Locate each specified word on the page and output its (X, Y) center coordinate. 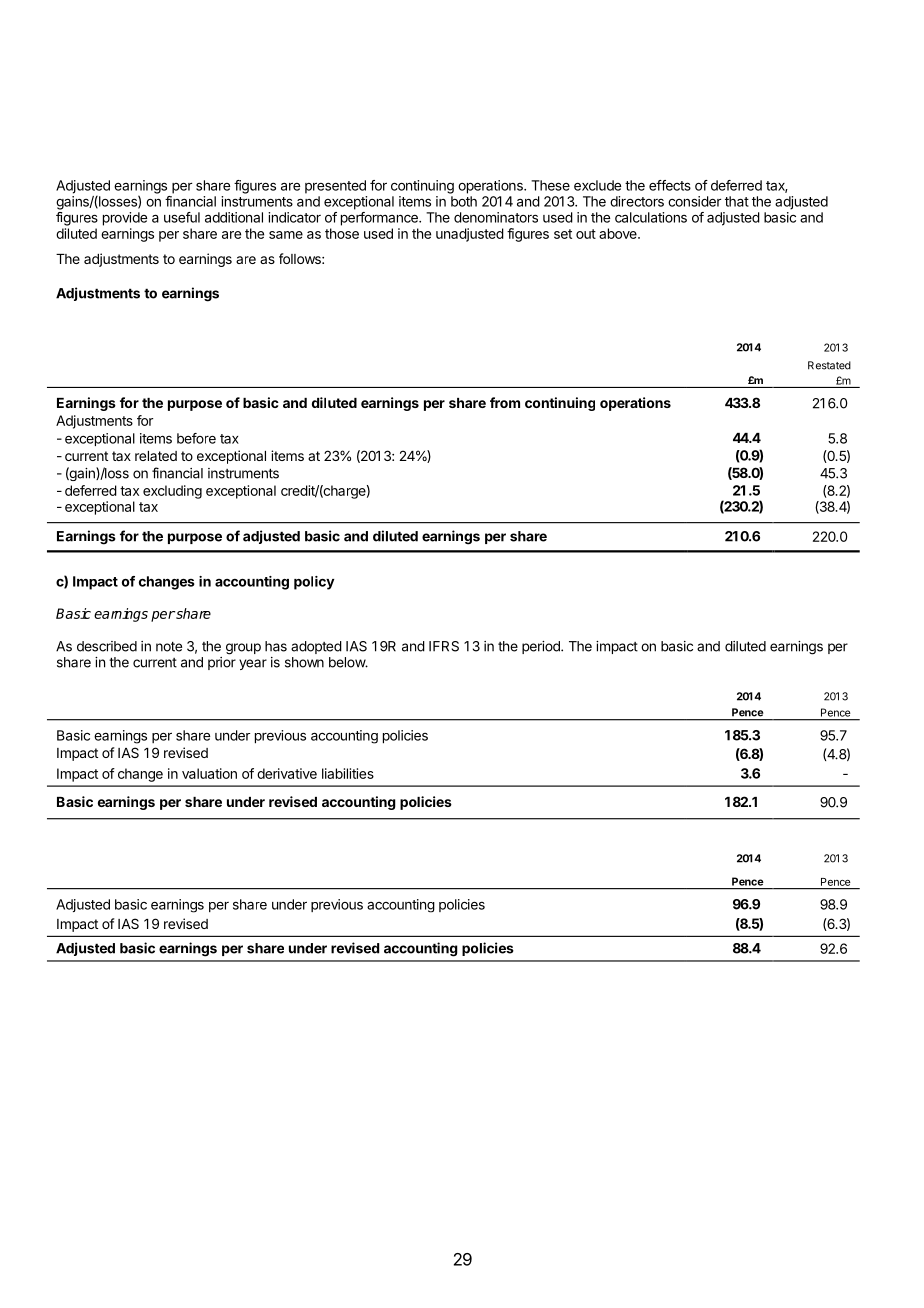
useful (182, 217)
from (505, 402)
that (737, 201)
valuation (209, 773)
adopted (316, 647)
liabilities (348, 773)
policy (314, 583)
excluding (172, 492)
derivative (287, 773)
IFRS (444, 646)
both (464, 201)
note (169, 646)
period (542, 647)
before (196, 438)
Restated (829, 365)
